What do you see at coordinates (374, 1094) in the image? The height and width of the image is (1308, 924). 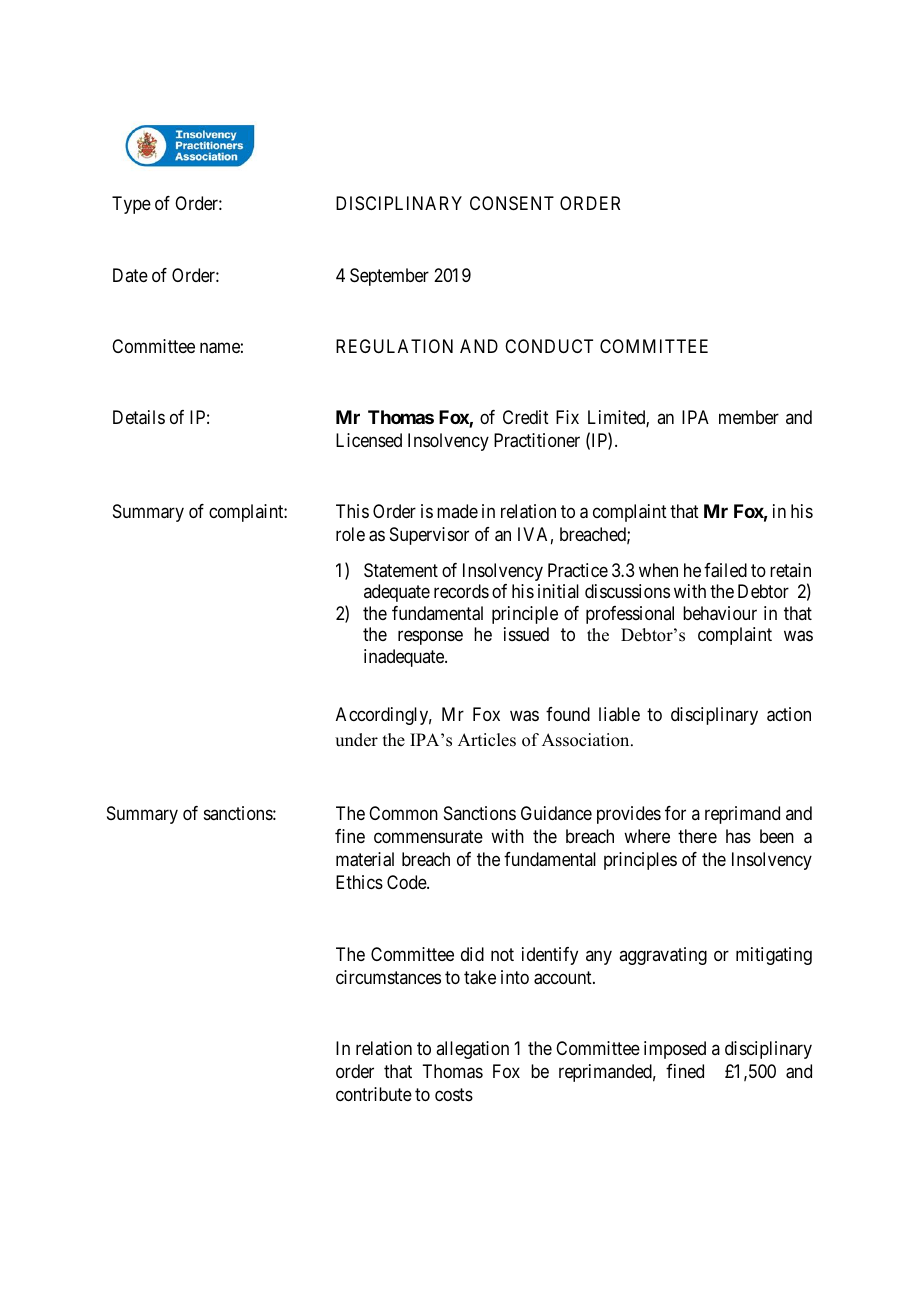 I see `contribute` at bounding box center [374, 1094].
